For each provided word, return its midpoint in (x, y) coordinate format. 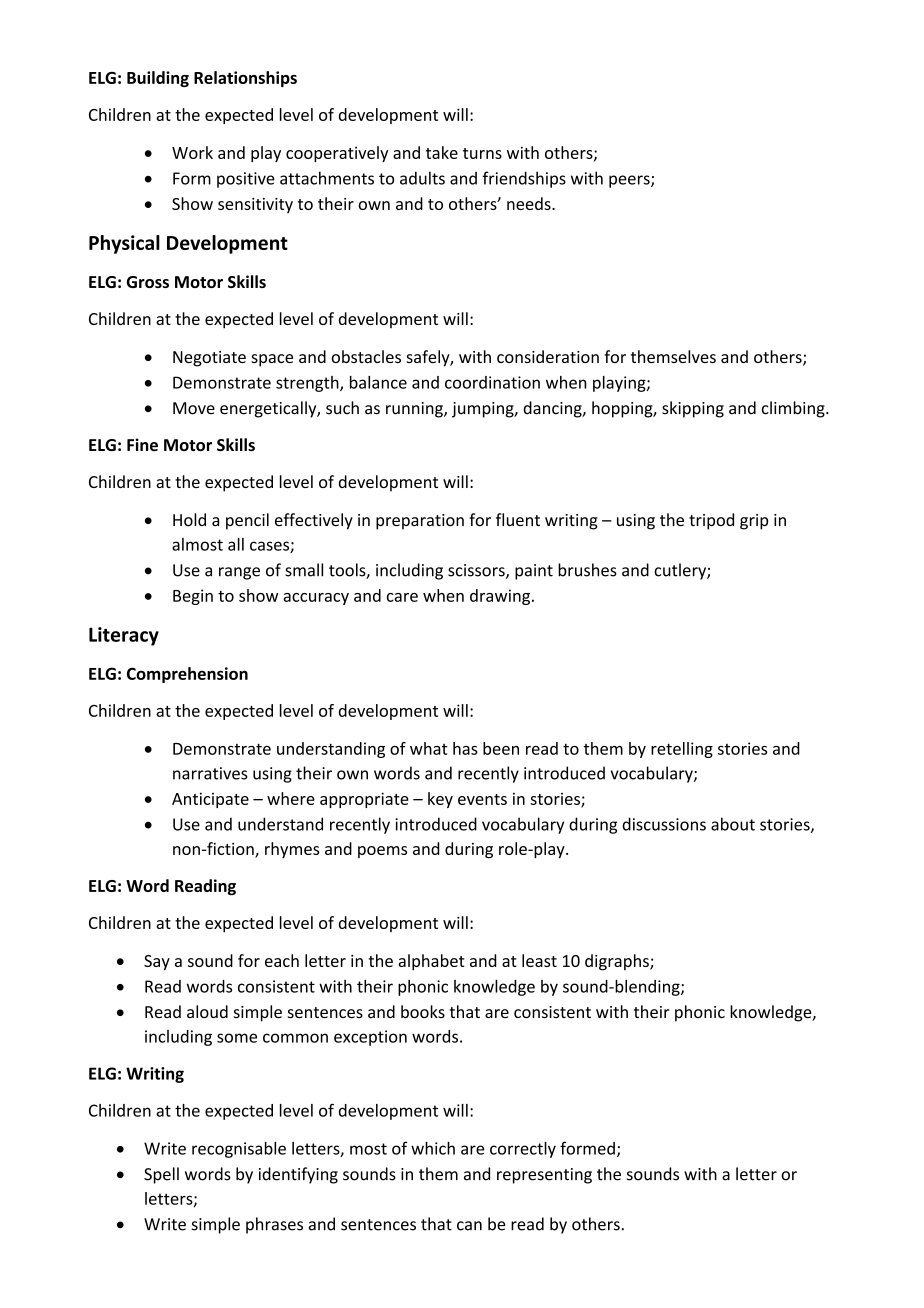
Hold (189, 519)
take (442, 152)
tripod (711, 521)
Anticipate (210, 800)
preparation (420, 522)
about (733, 824)
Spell (161, 1175)
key (440, 800)
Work (192, 152)
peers (630, 181)
